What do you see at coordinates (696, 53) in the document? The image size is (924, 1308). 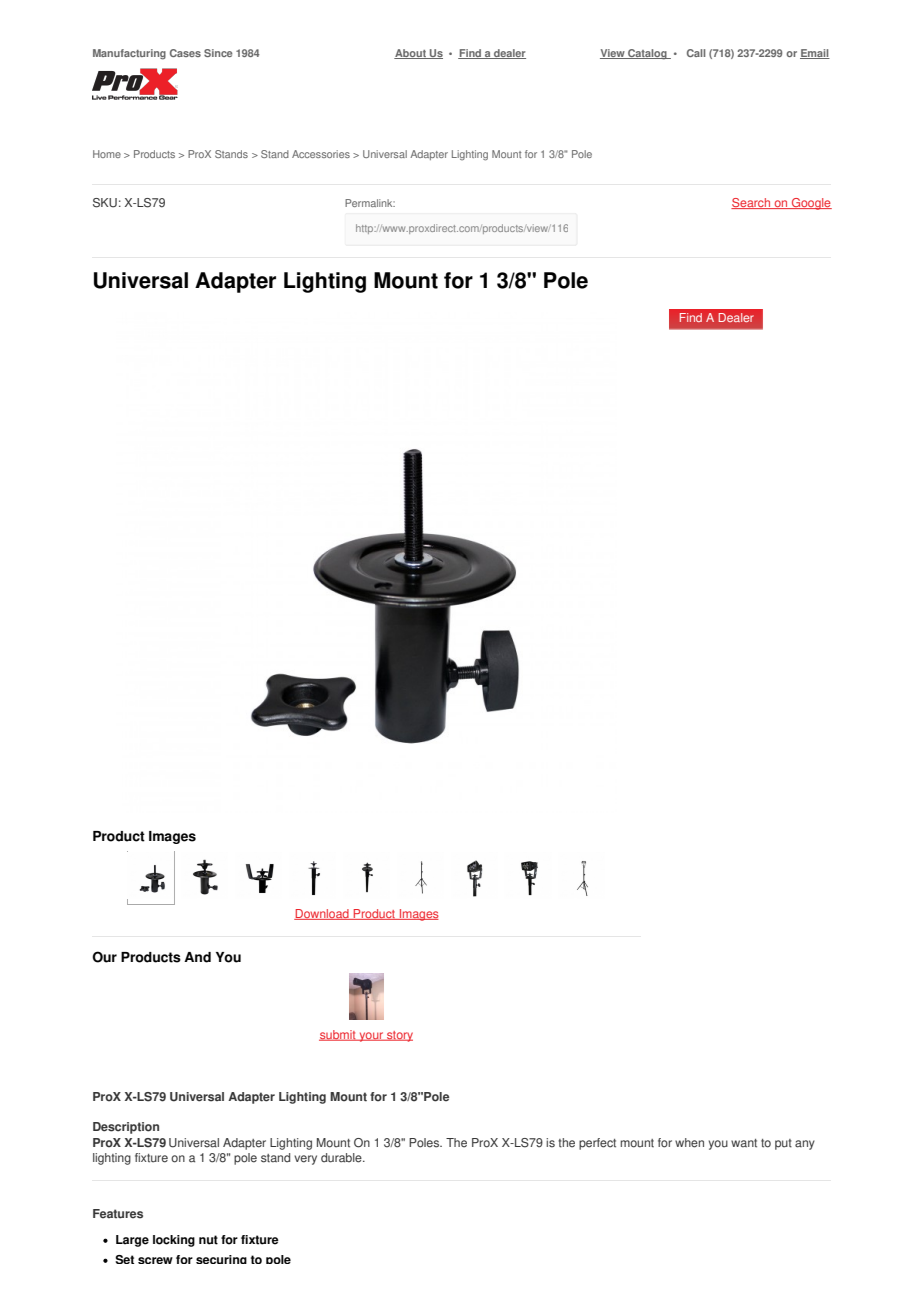 I see `Call` at bounding box center [696, 53].
